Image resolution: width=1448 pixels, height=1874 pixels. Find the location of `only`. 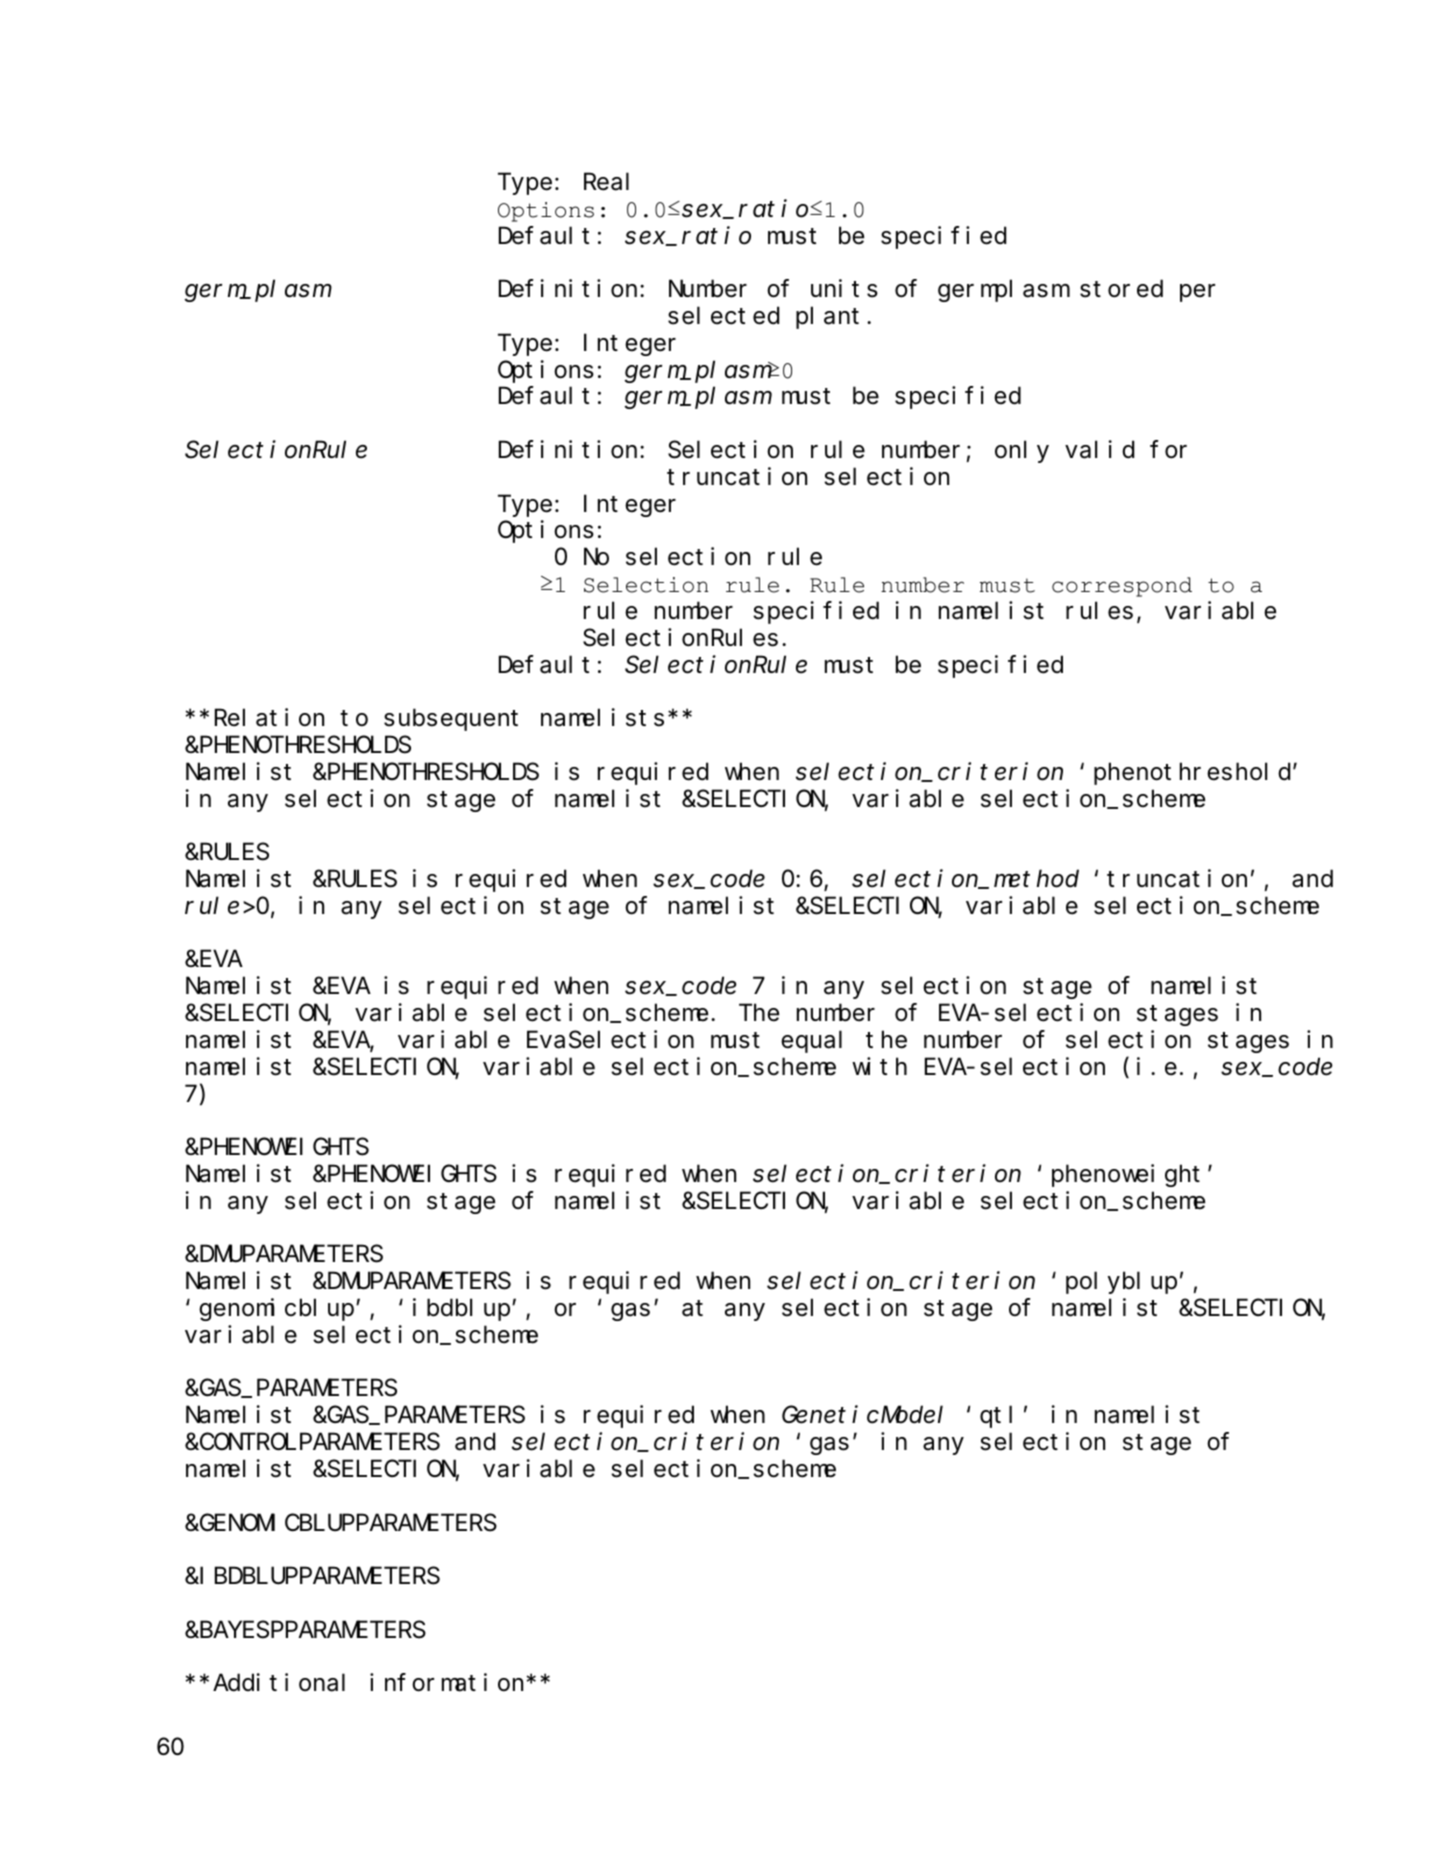

only is located at coordinates (1022, 452).
